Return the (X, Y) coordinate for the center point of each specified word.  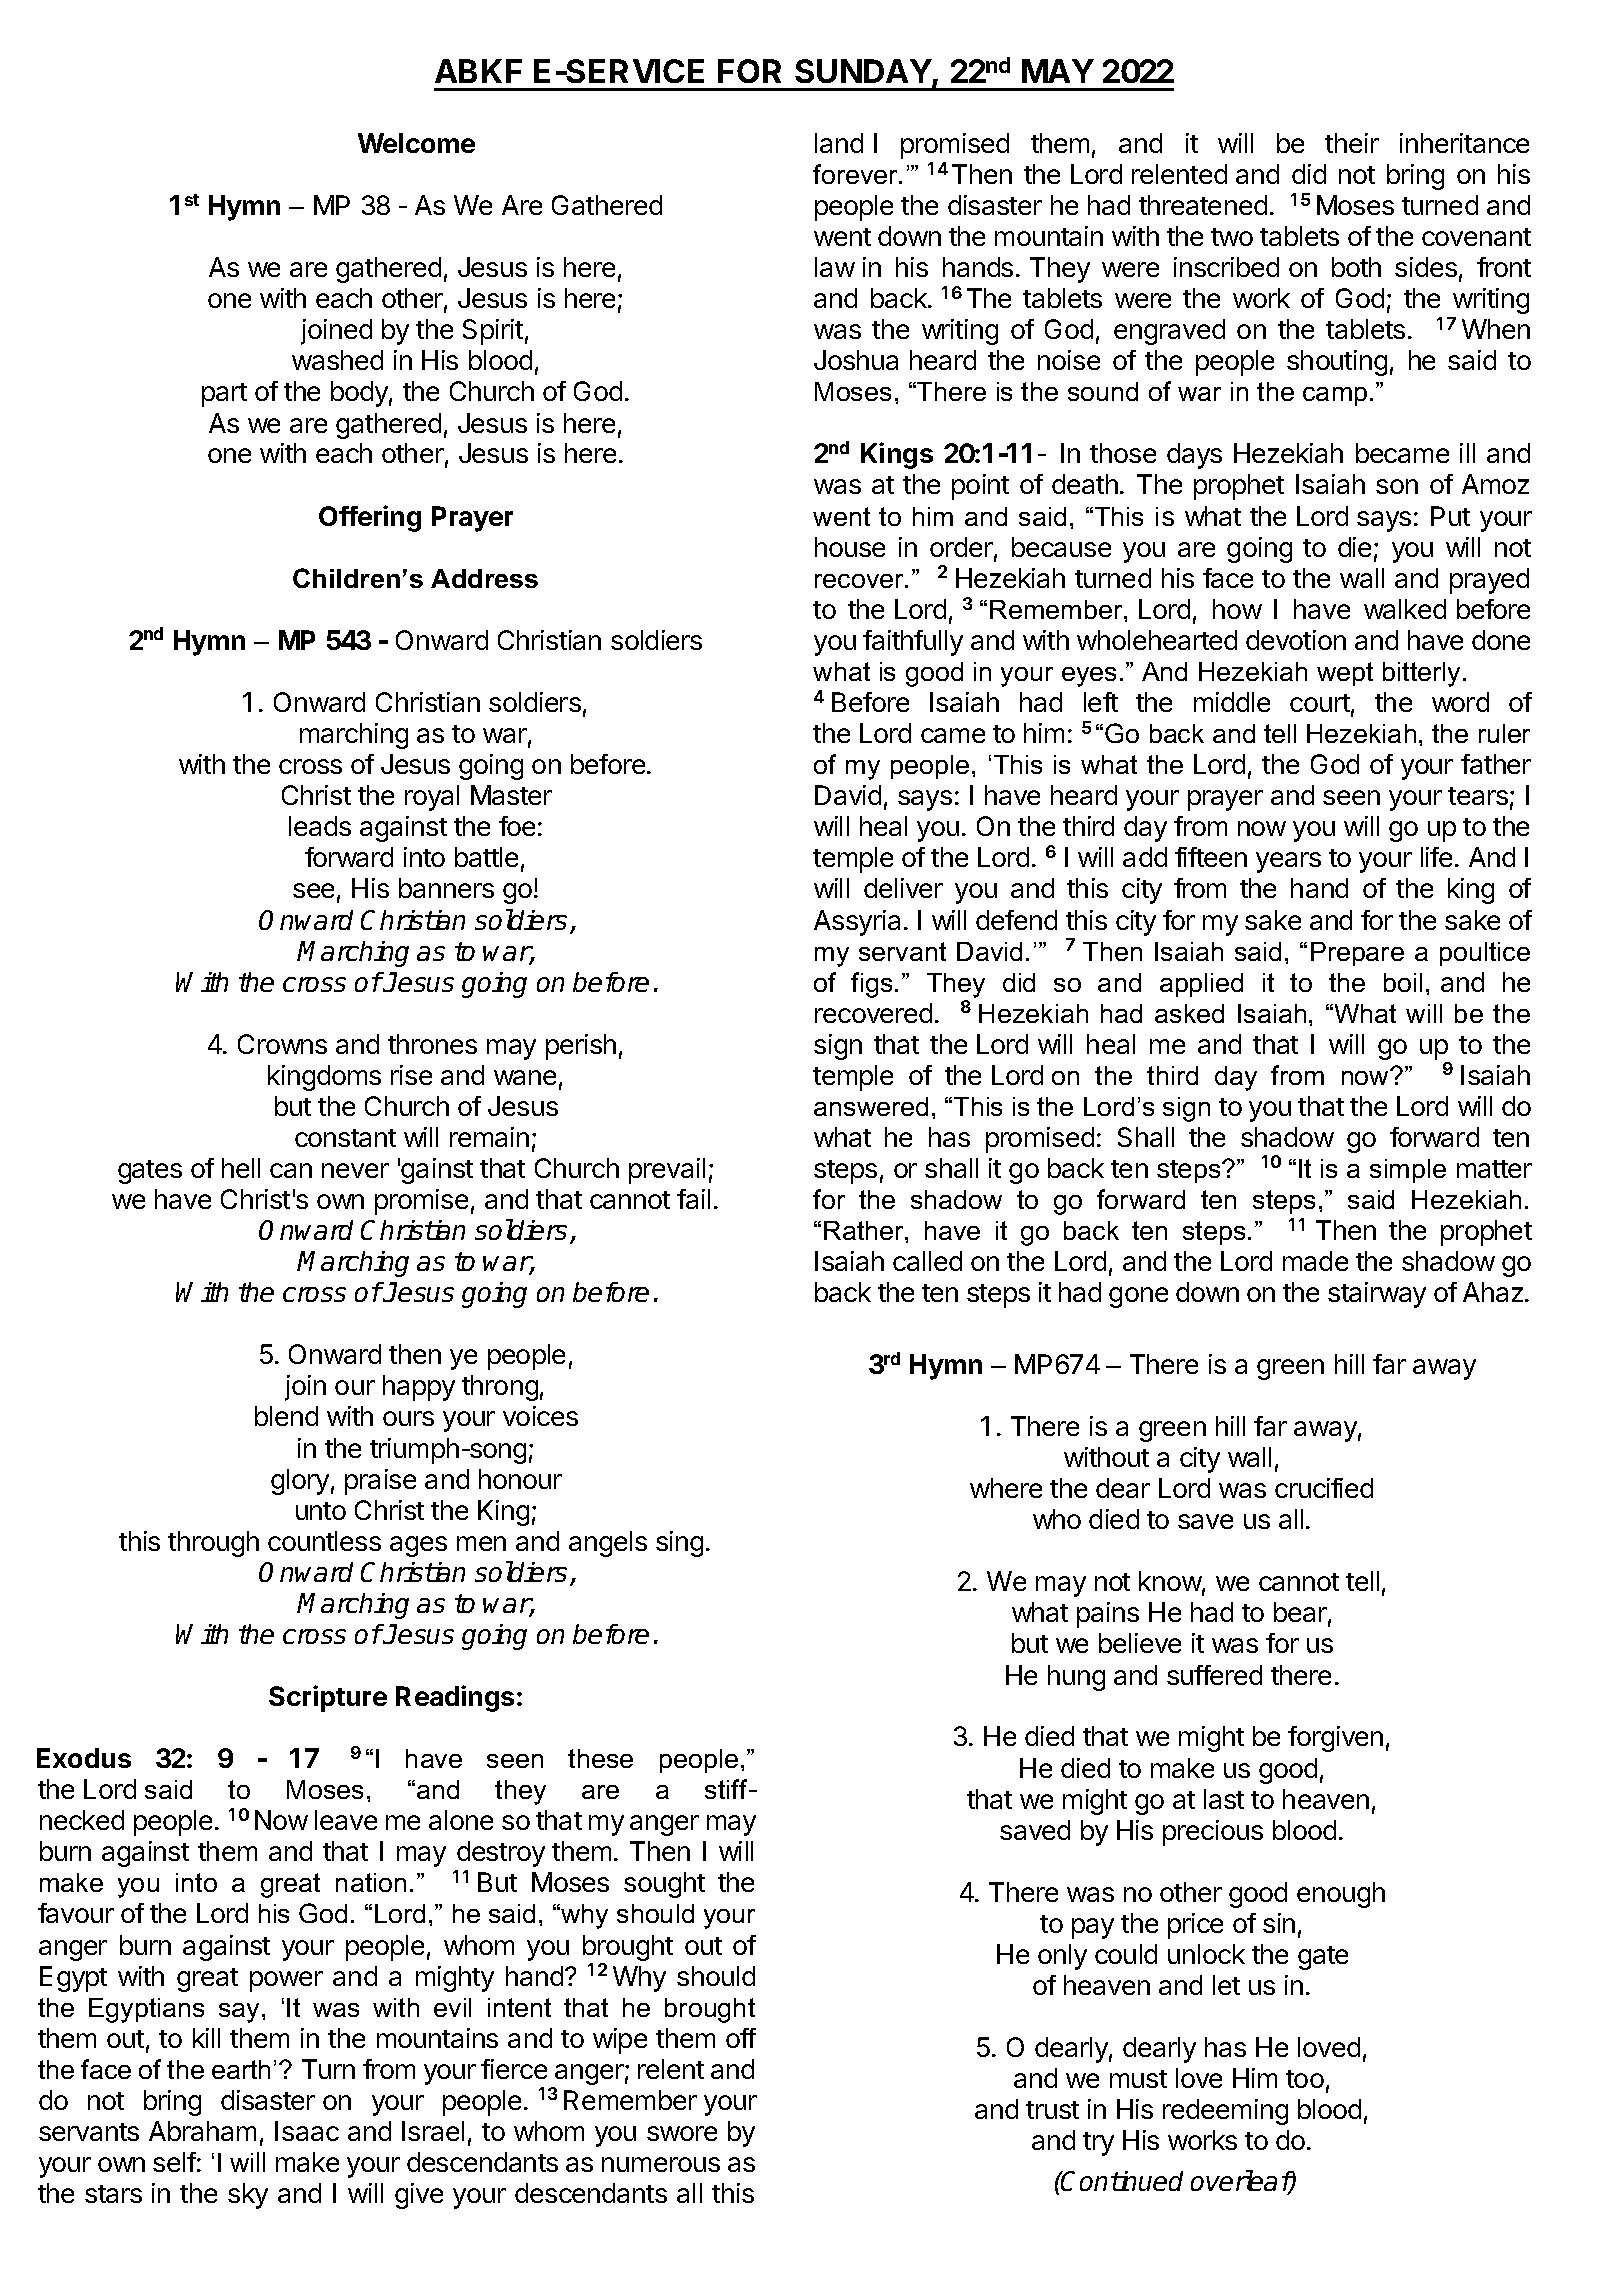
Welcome (416, 143)
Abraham (202, 2131)
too (1305, 2079)
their (1352, 143)
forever (856, 174)
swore (682, 2133)
